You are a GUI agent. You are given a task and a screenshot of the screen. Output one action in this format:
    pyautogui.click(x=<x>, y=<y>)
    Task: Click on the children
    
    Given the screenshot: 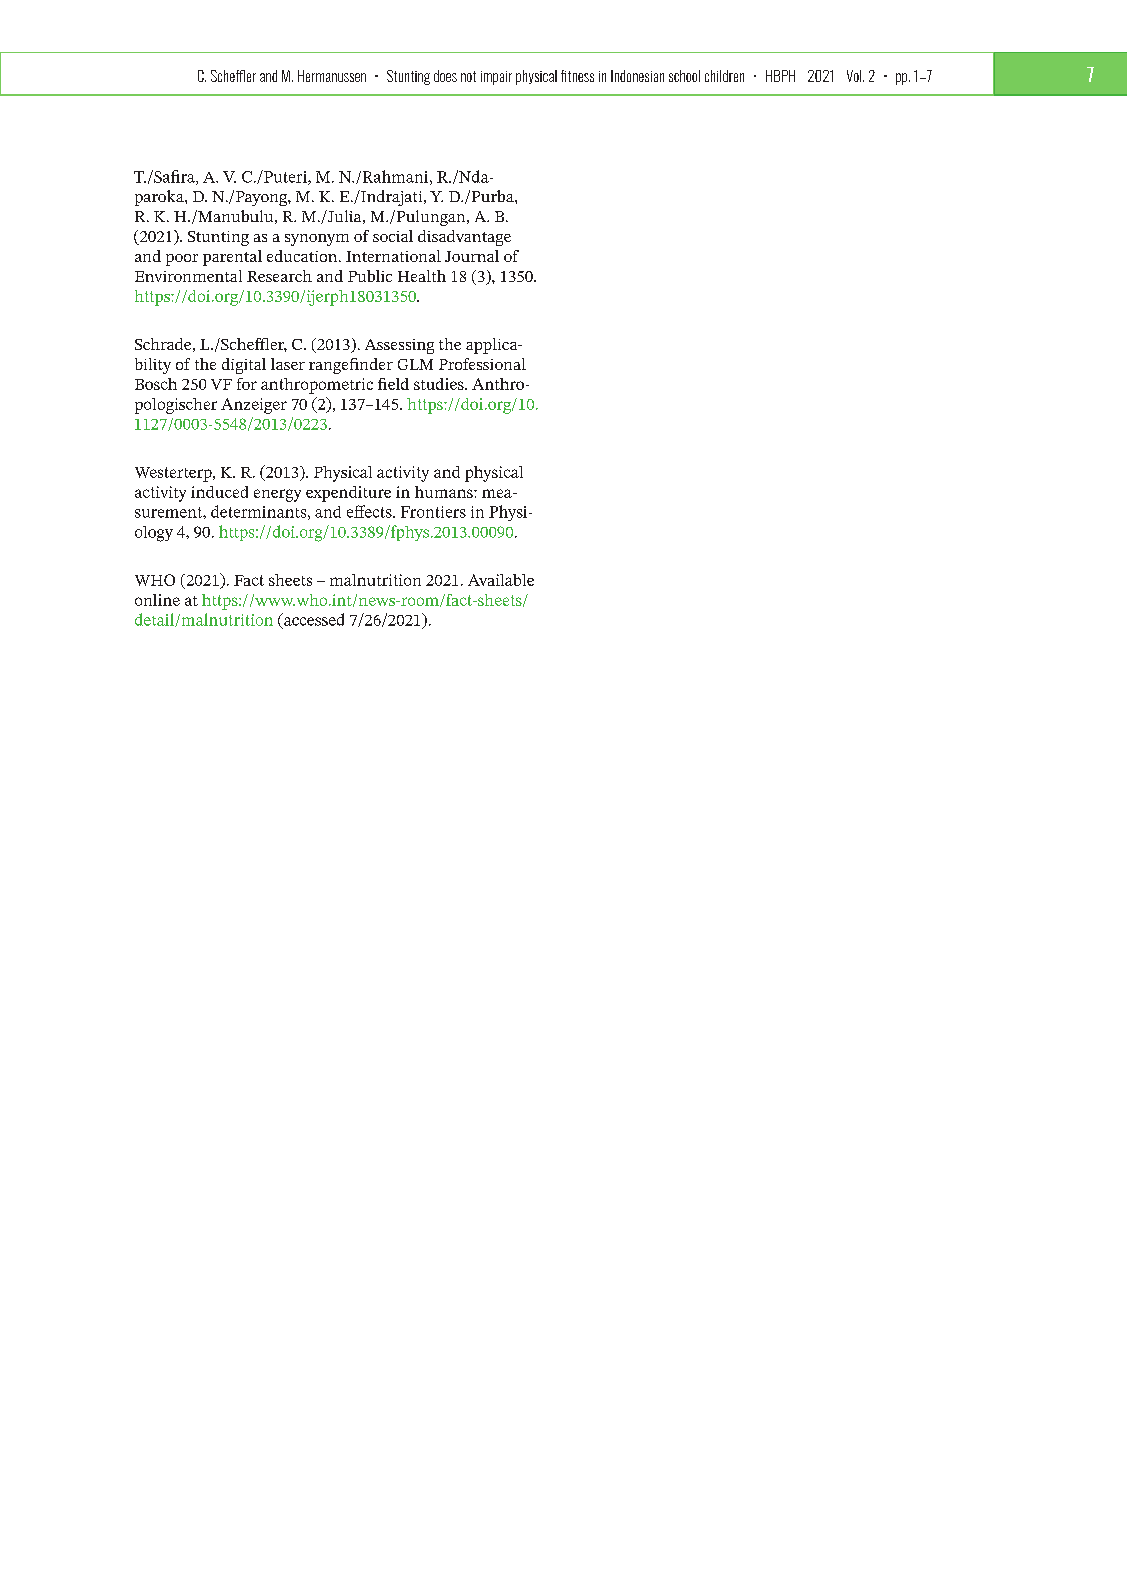 What is the action you would take?
    pyautogui.click(x=724, y=76)
